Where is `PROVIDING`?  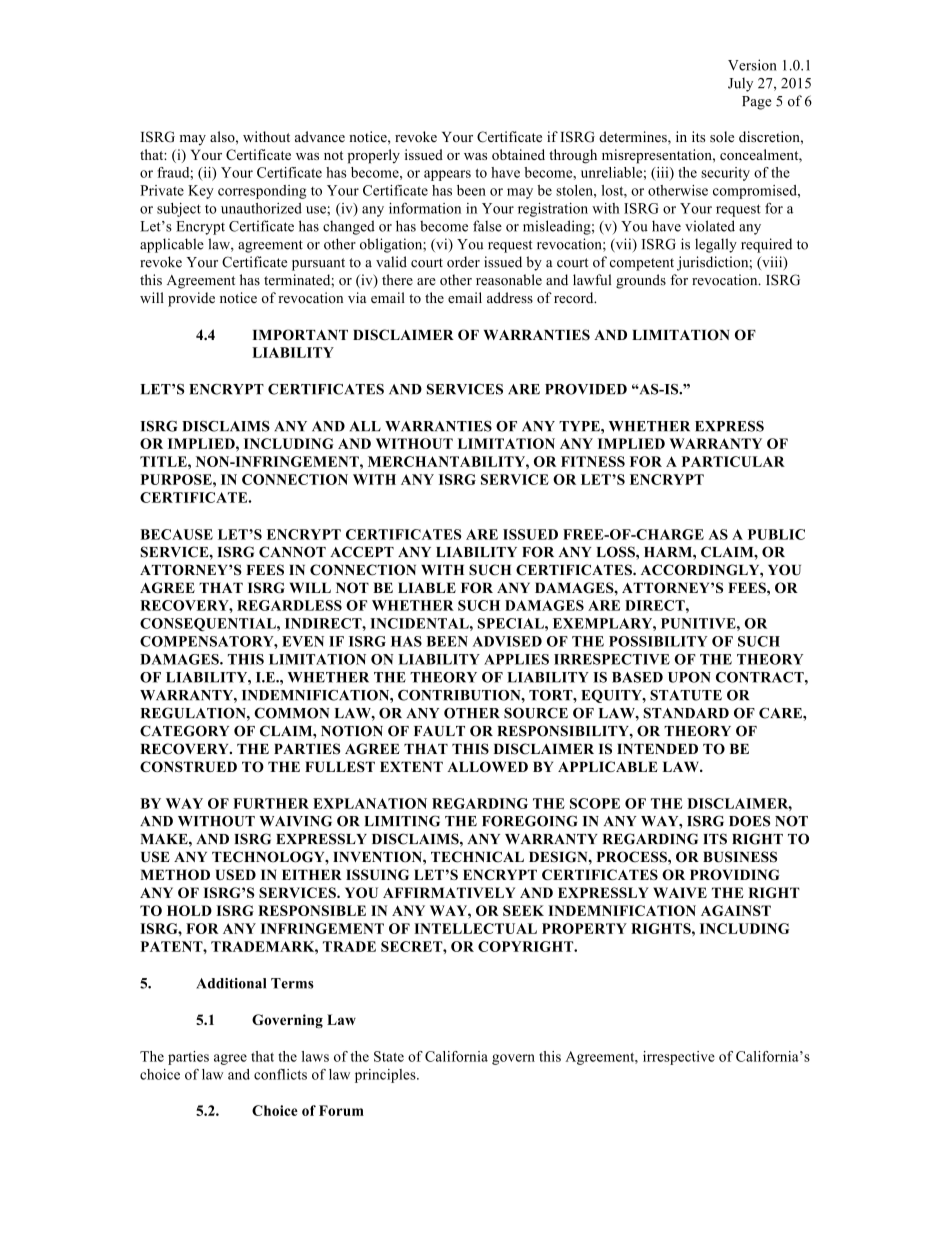
PROVIDING is located at coordinates (735, 874).
